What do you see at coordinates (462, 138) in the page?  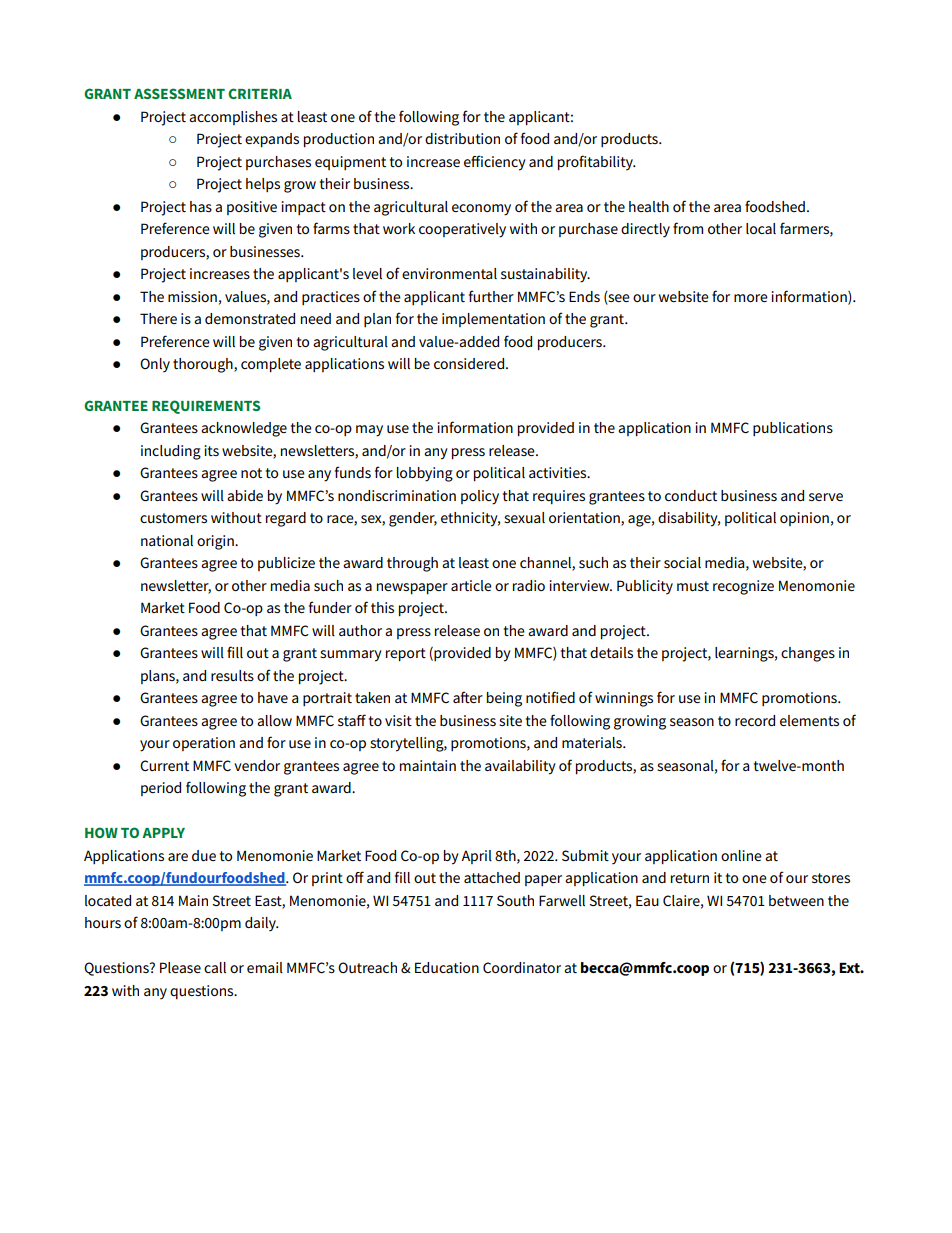 I see `distribution` at bounding box center [462, 138].
